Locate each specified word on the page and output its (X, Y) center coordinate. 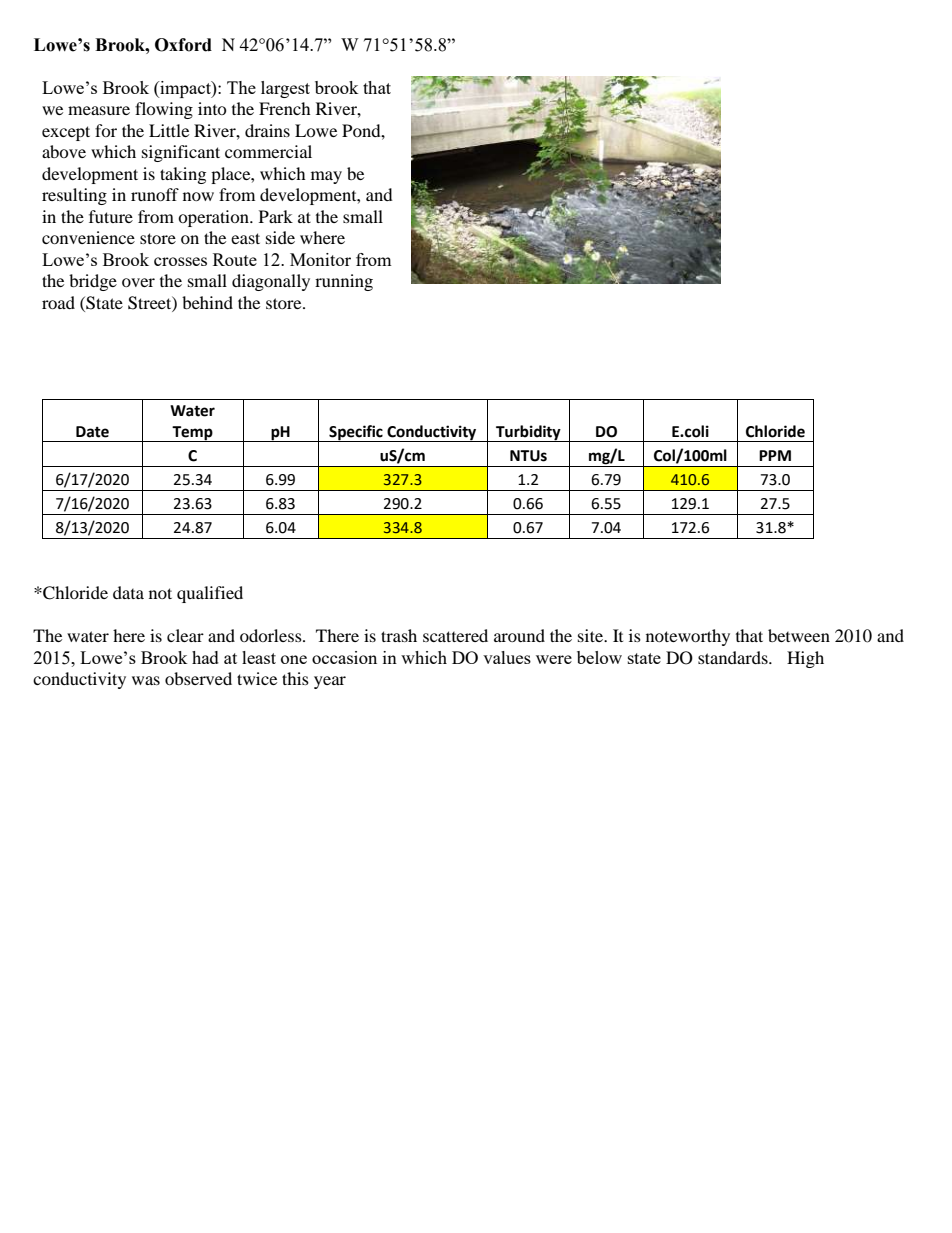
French (285, 108)
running (344, 282)
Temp (192, 434)
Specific (356, 433)
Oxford (183, 45)
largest (285, 89)
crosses (180, 261)
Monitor (320, 259)
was (146, 680)
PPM (775, 455)
